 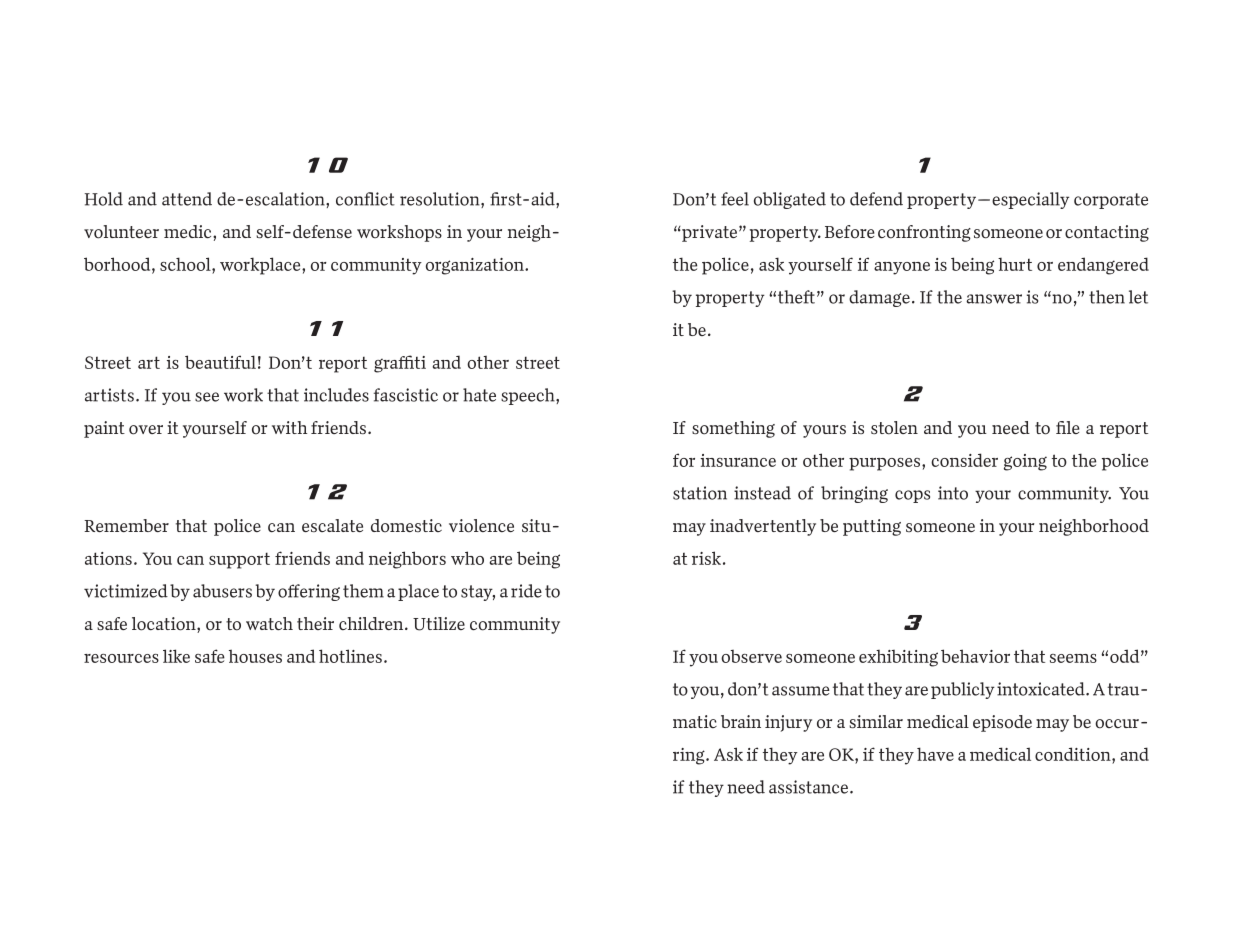 I want to click on houses, so click(x=255, y=656).
